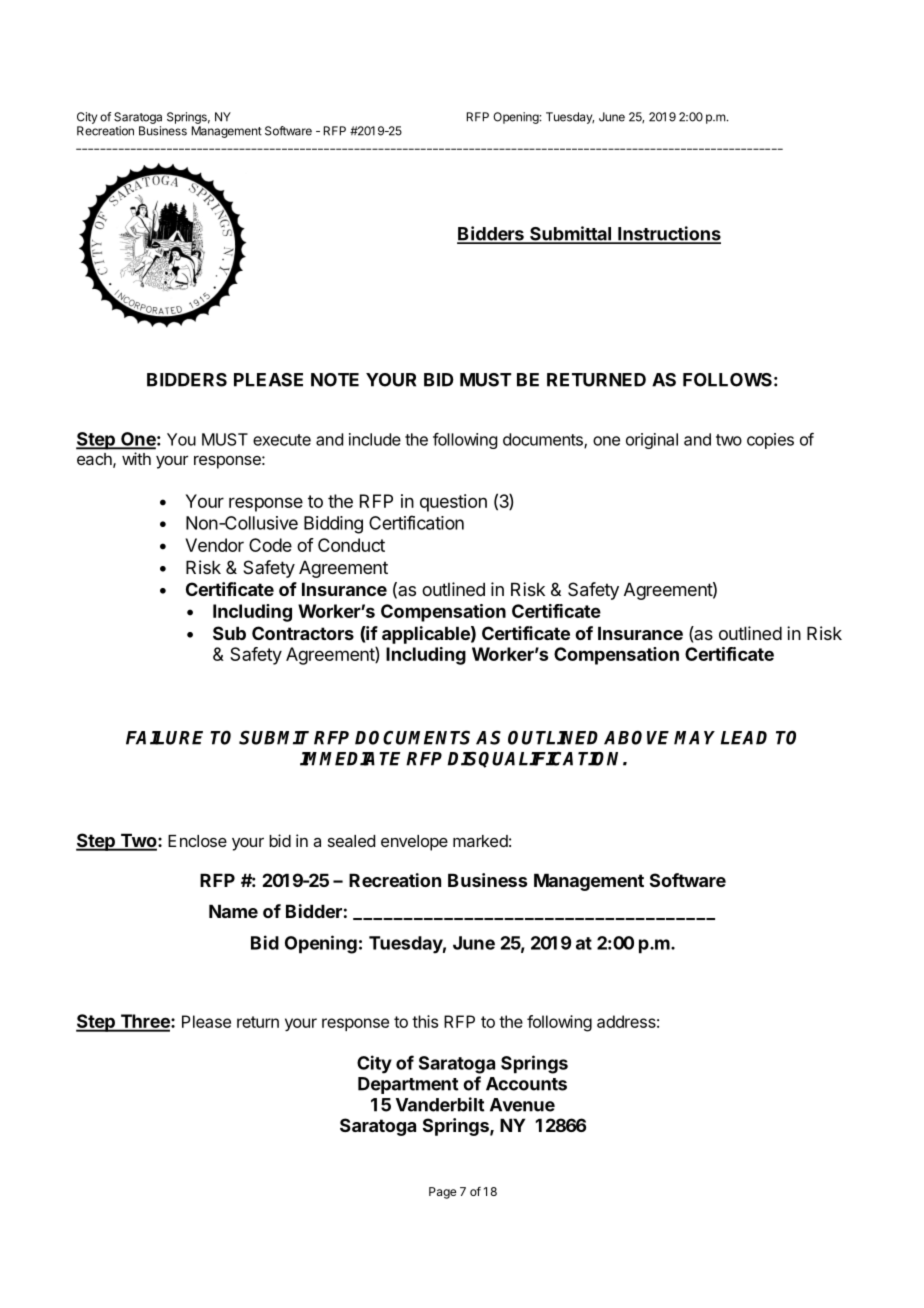  What do you see at coordinates (744, 738) in the screenshot?
I see `LEAD` at bounding box center [744, 738].
